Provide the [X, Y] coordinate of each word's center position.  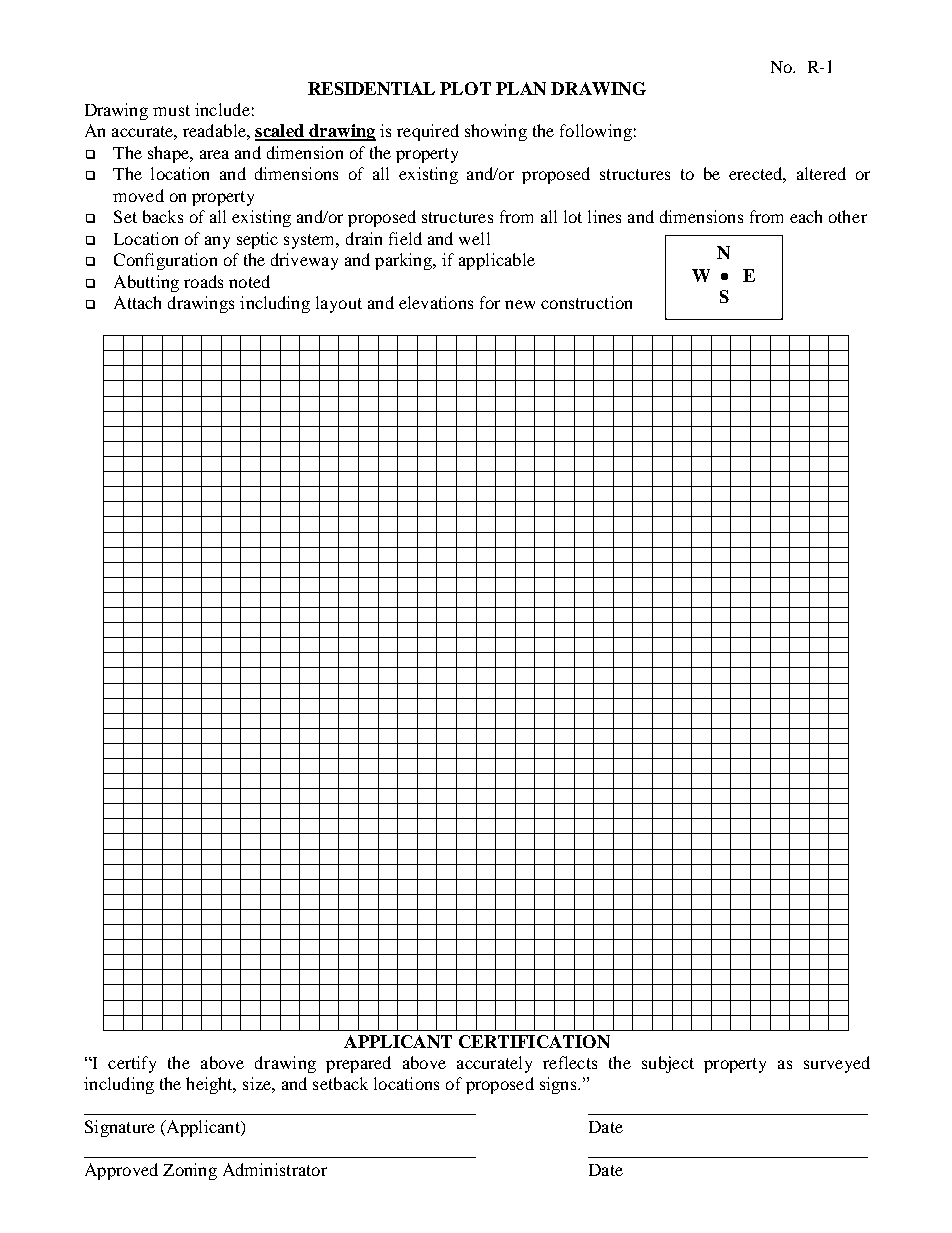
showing [496, 132]
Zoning [190, 1171]
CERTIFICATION [534, 1041]
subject [668, 1064]
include [222, 109]
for [490, 302]
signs [558, 1085]
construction [586, 302]
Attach [137, 302]
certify [132, 1064]
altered [821, 173]
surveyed [837, 1064]
